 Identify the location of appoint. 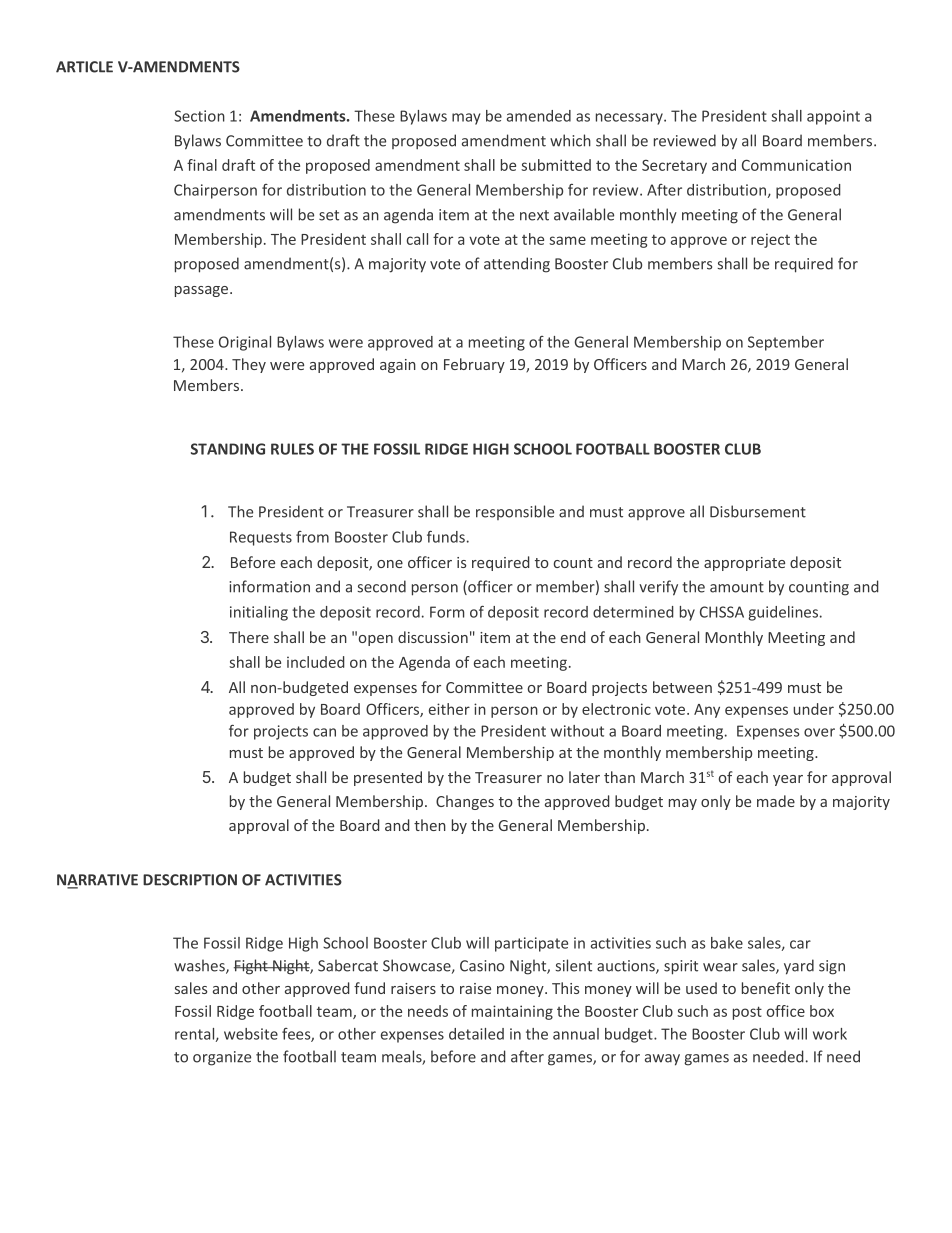
(833, 117).
